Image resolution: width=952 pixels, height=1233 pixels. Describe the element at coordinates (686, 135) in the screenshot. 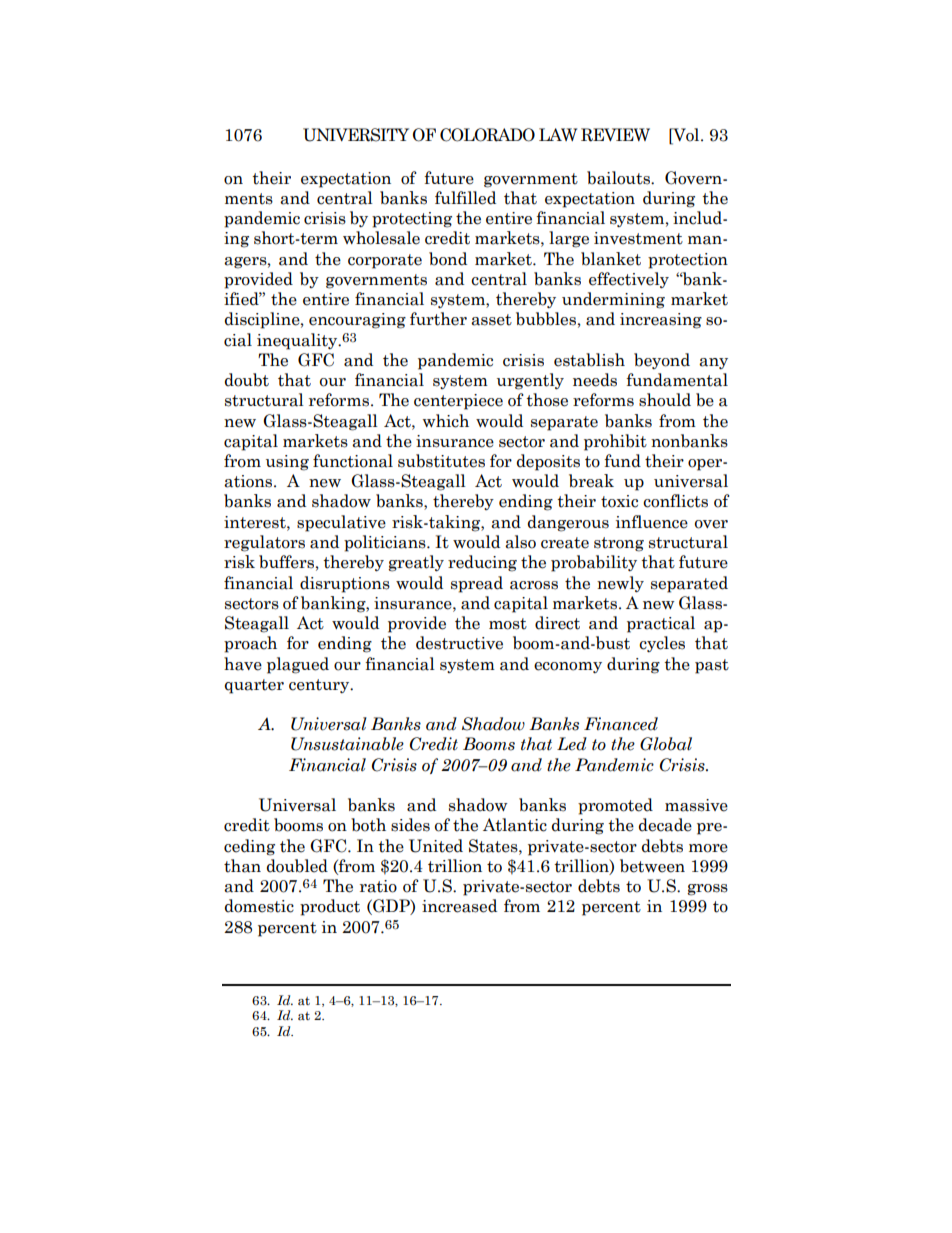

I see `Vol` at that location.
